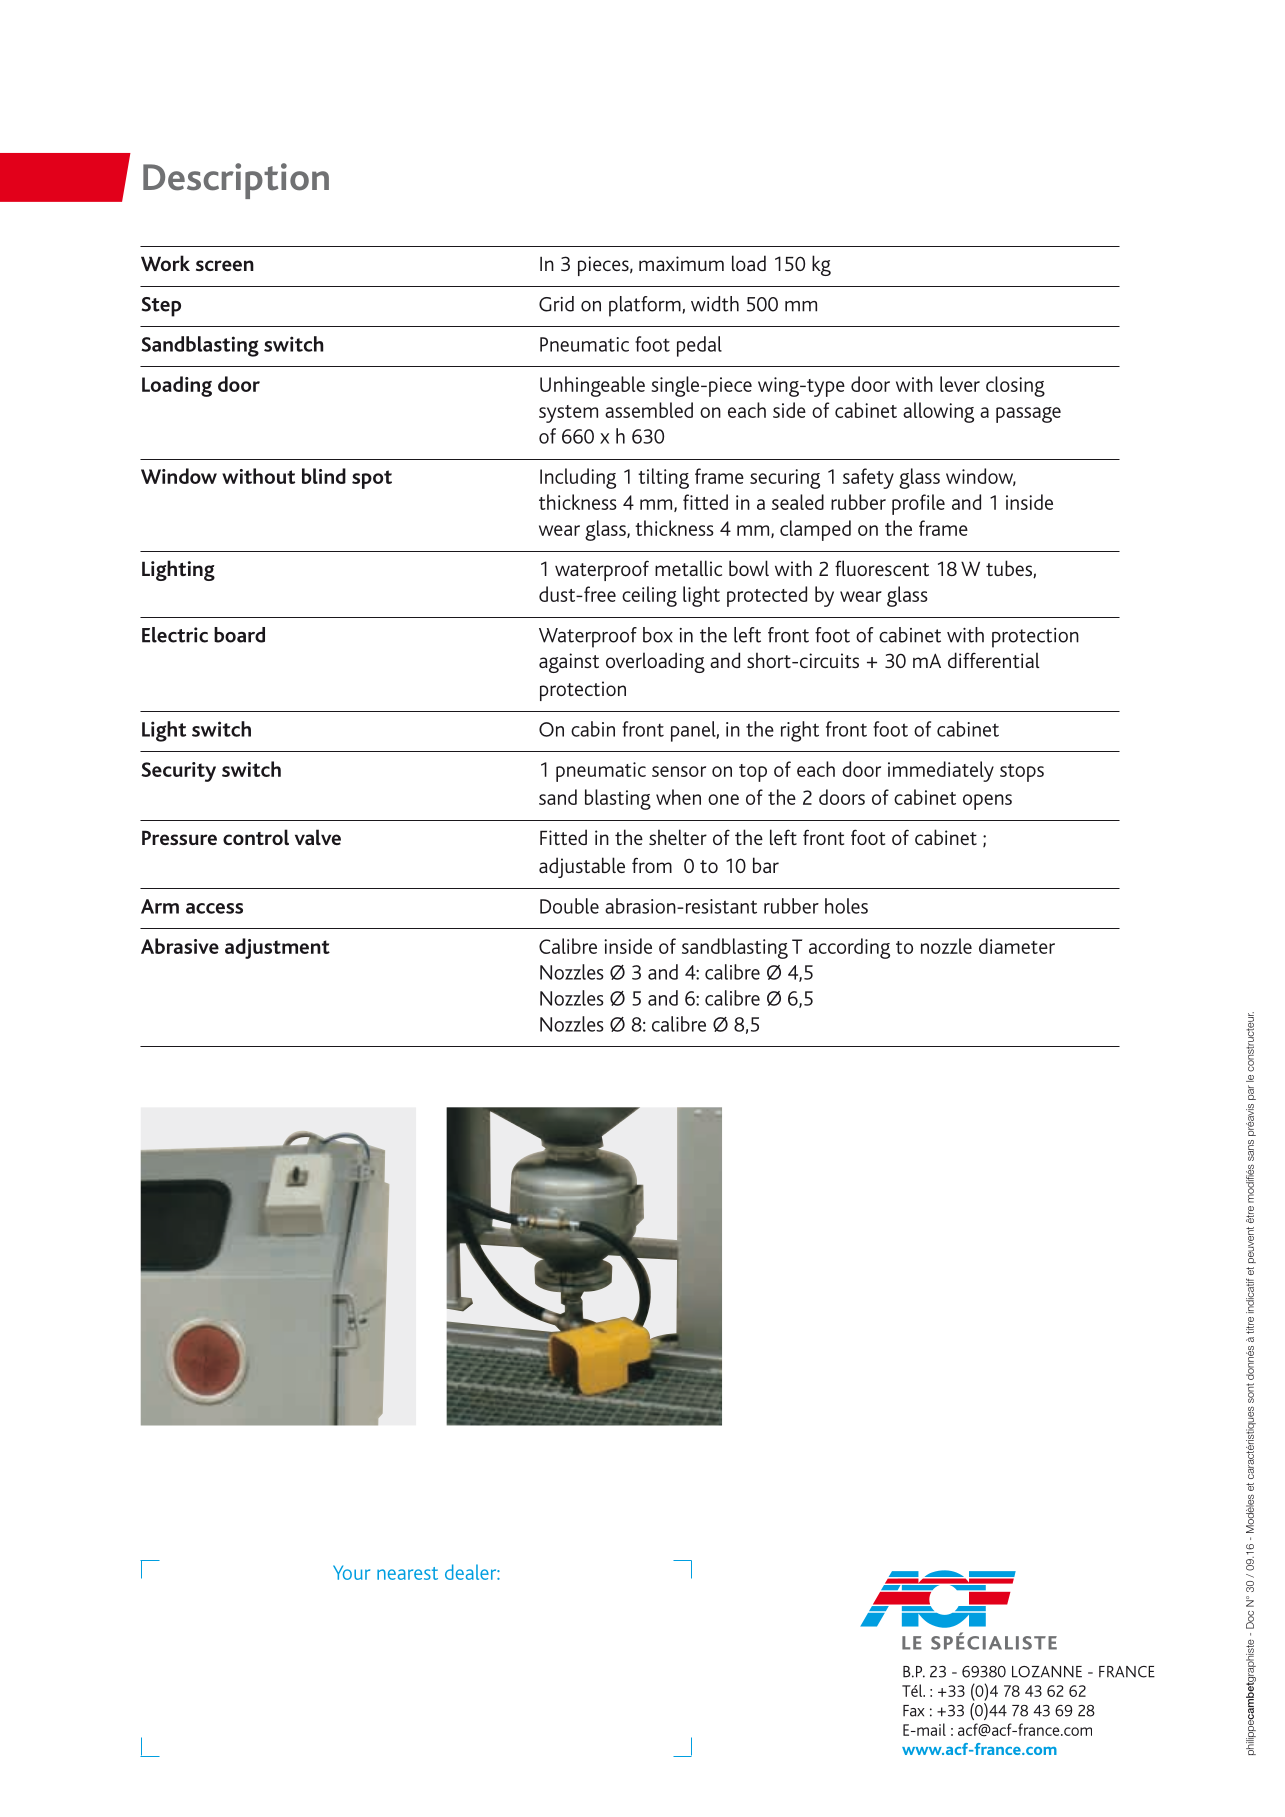 Image resolution: width=1285 pixels, height=1817 pixels. I want to click on adjustment, so click(277, 948).
